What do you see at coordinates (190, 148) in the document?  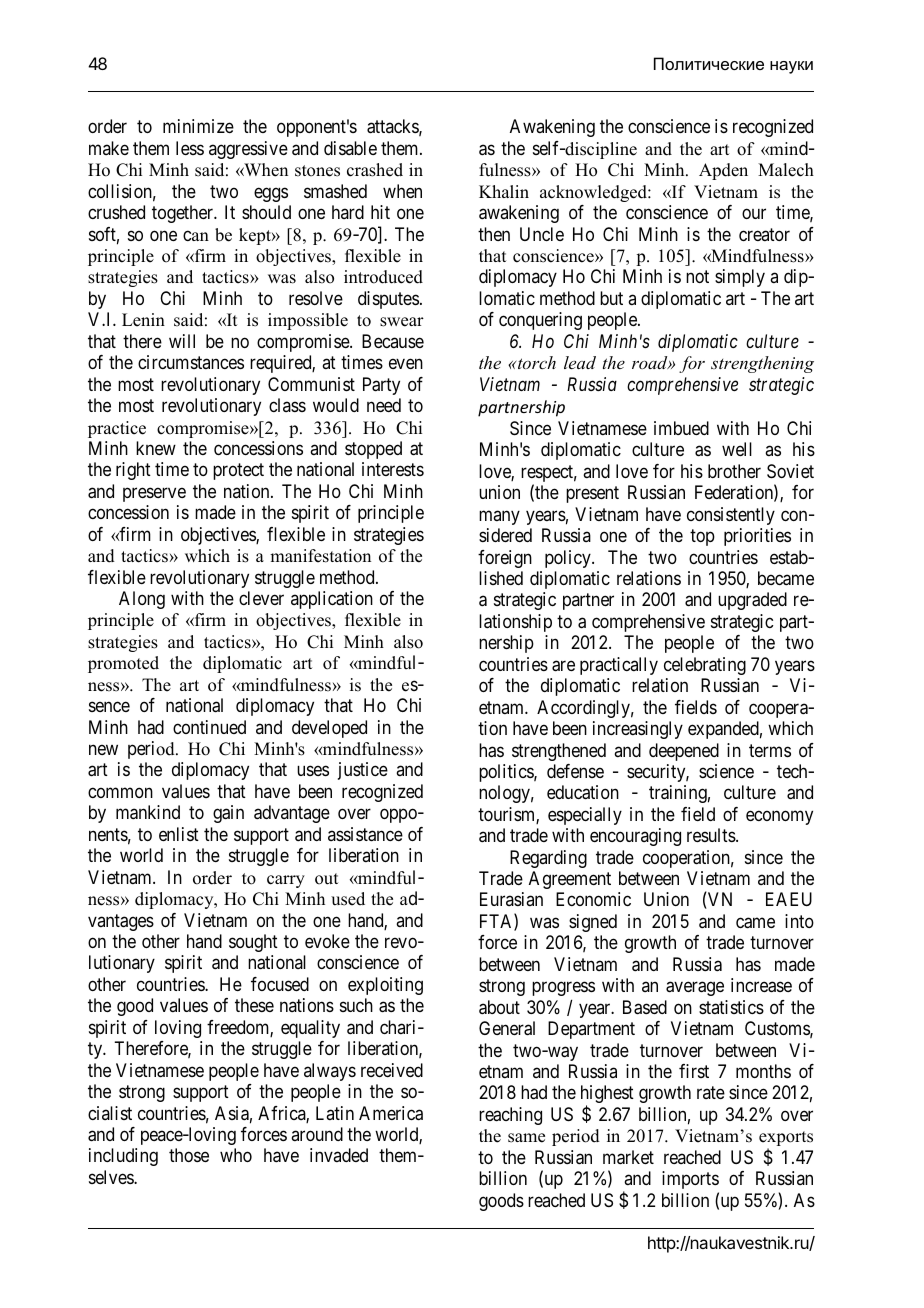 I see `less` at bounding box center [190, 148].
